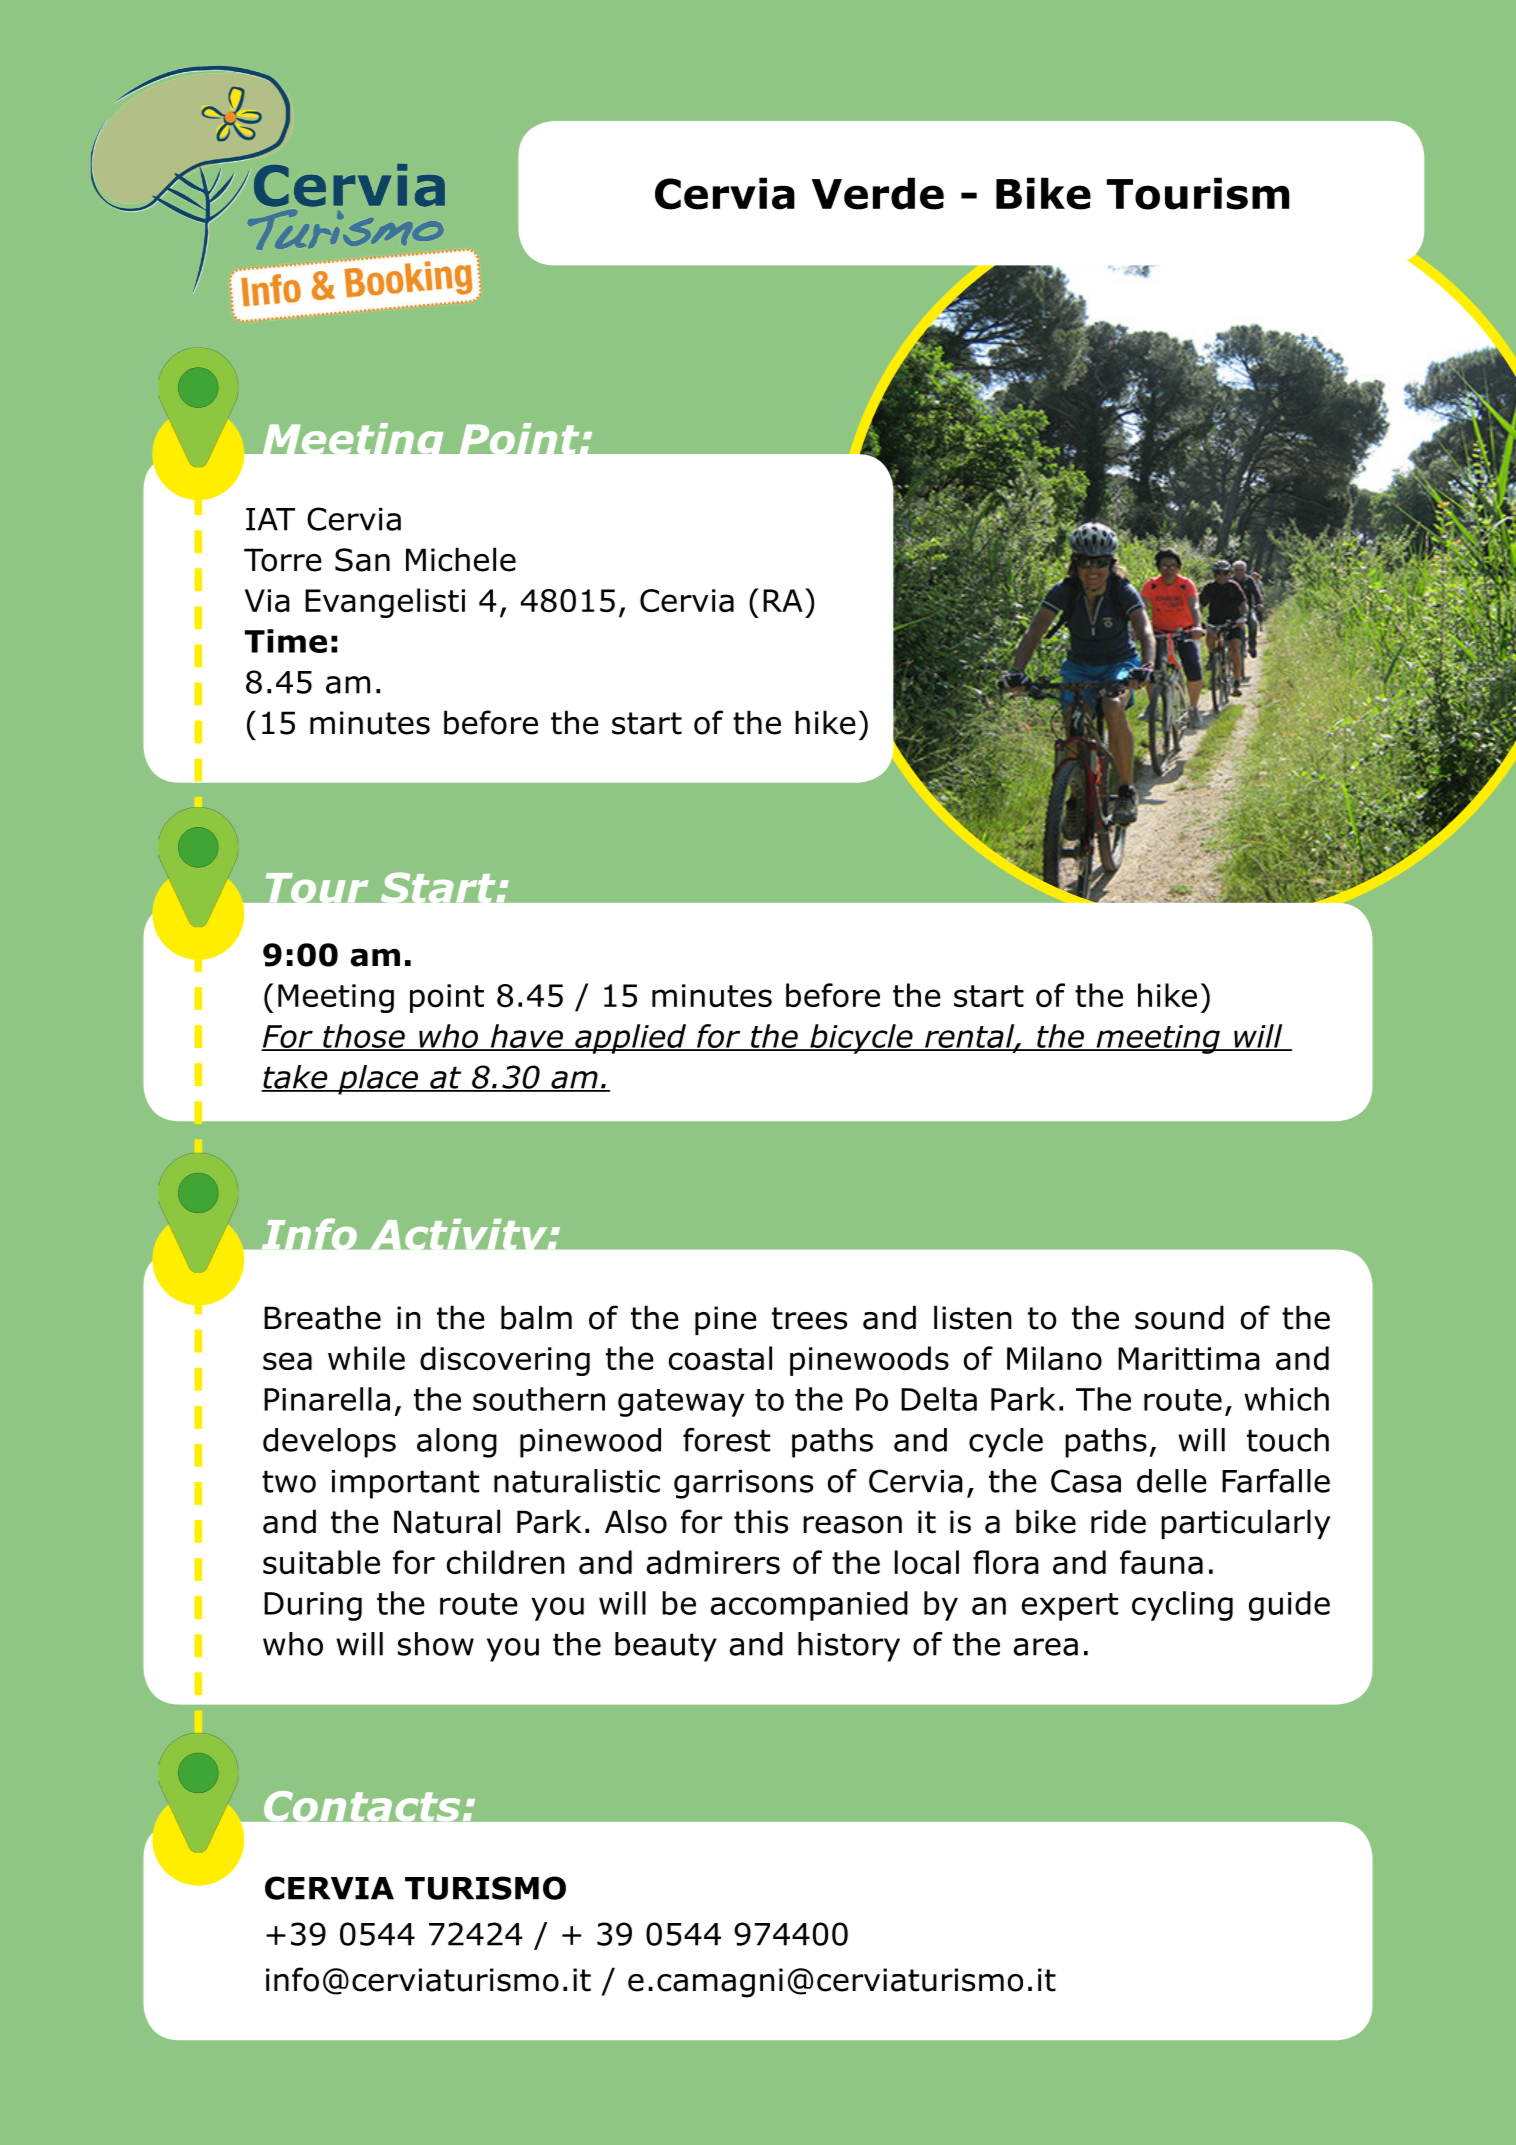 The height and width of the screenshot is (2145, 1516). Describe the element at coordinates (1182, 1606) in the screenshot. I see `cycling` at that location.
